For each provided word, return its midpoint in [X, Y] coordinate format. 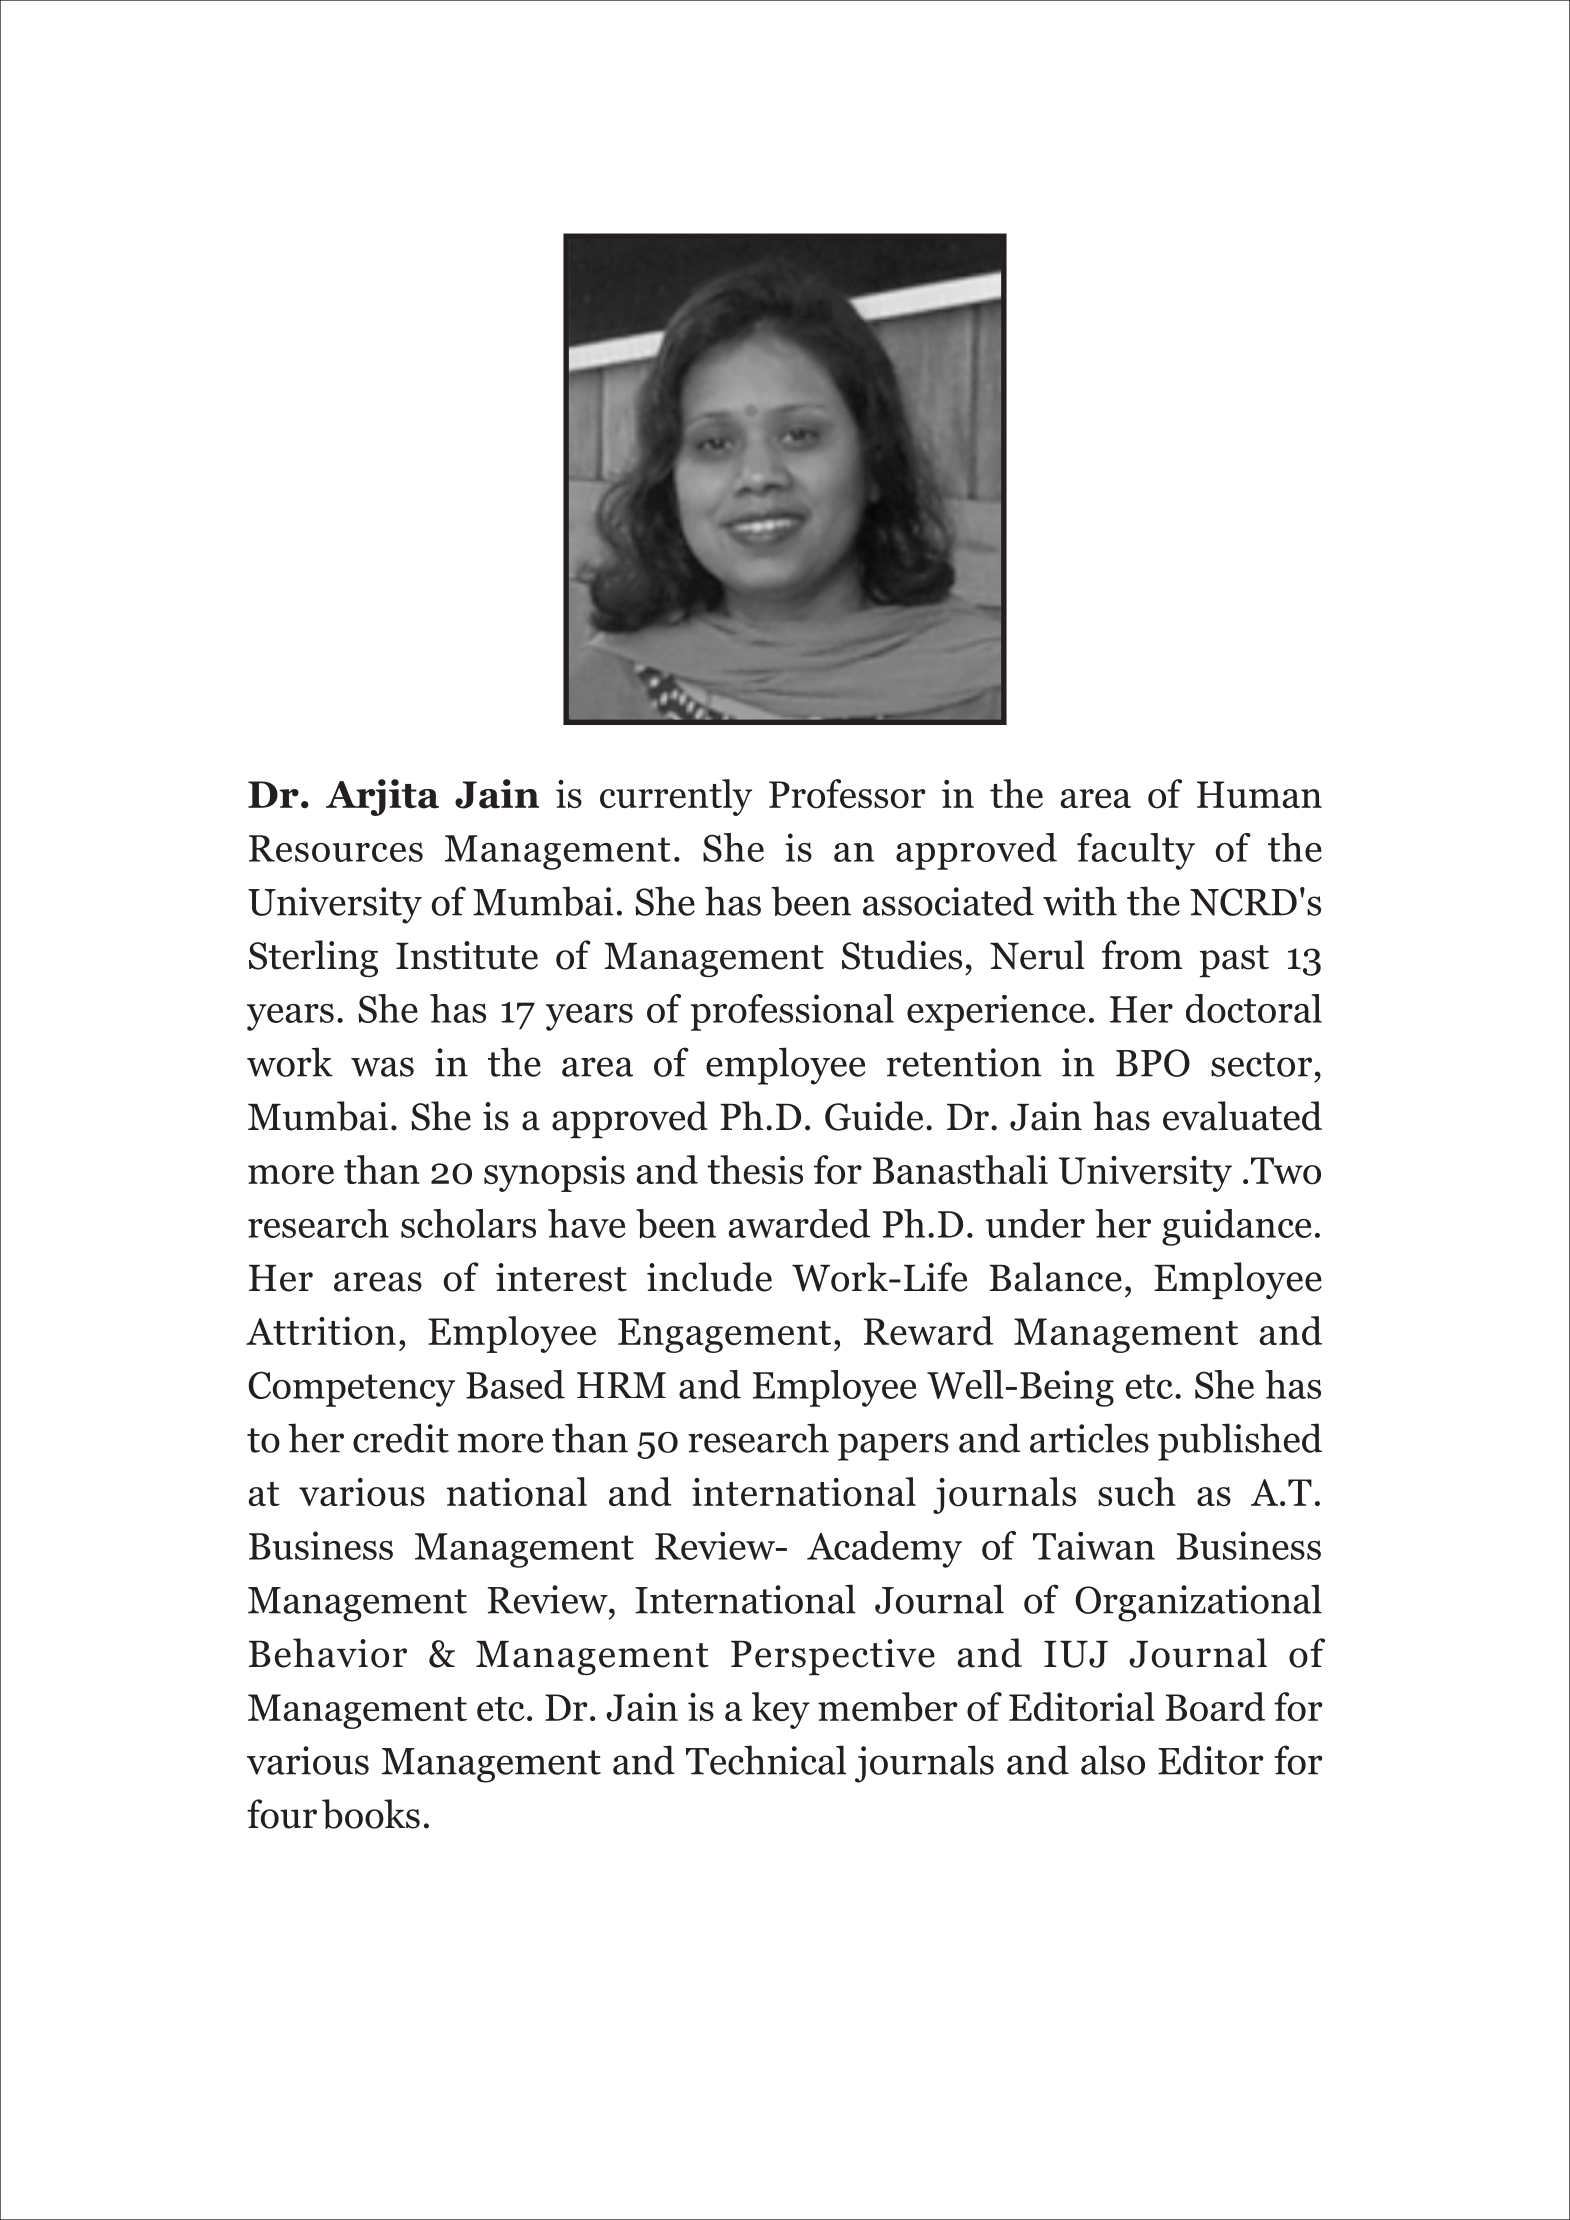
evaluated [1242, 1116]
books [371, 1814]
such [1137, 1491]
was [382, 1067]
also [1113, 1760]
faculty [1136, 851]
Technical [766, 1760]
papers [893, 1447]
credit [401, 1438]
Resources [336, 848]
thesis [755, 1169]
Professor [847, 794]
